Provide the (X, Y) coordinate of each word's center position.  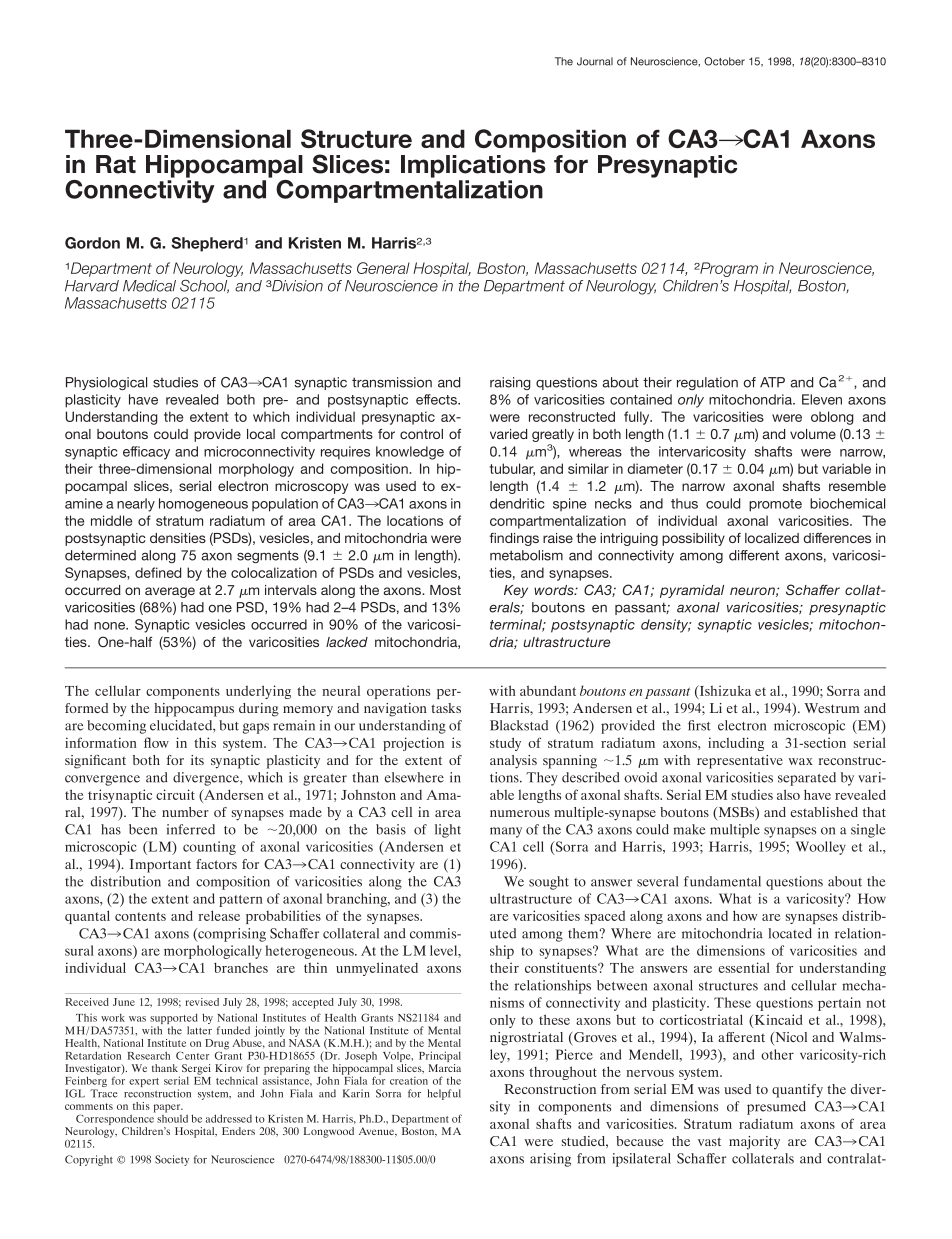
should (172, 1117)
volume (813, 434)
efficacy (146, 453)
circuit (175, 794)
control (421, 434)
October (724, 61)
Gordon (92, 243)
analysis (513, 762)
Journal (595, 61)
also (788, 794)
